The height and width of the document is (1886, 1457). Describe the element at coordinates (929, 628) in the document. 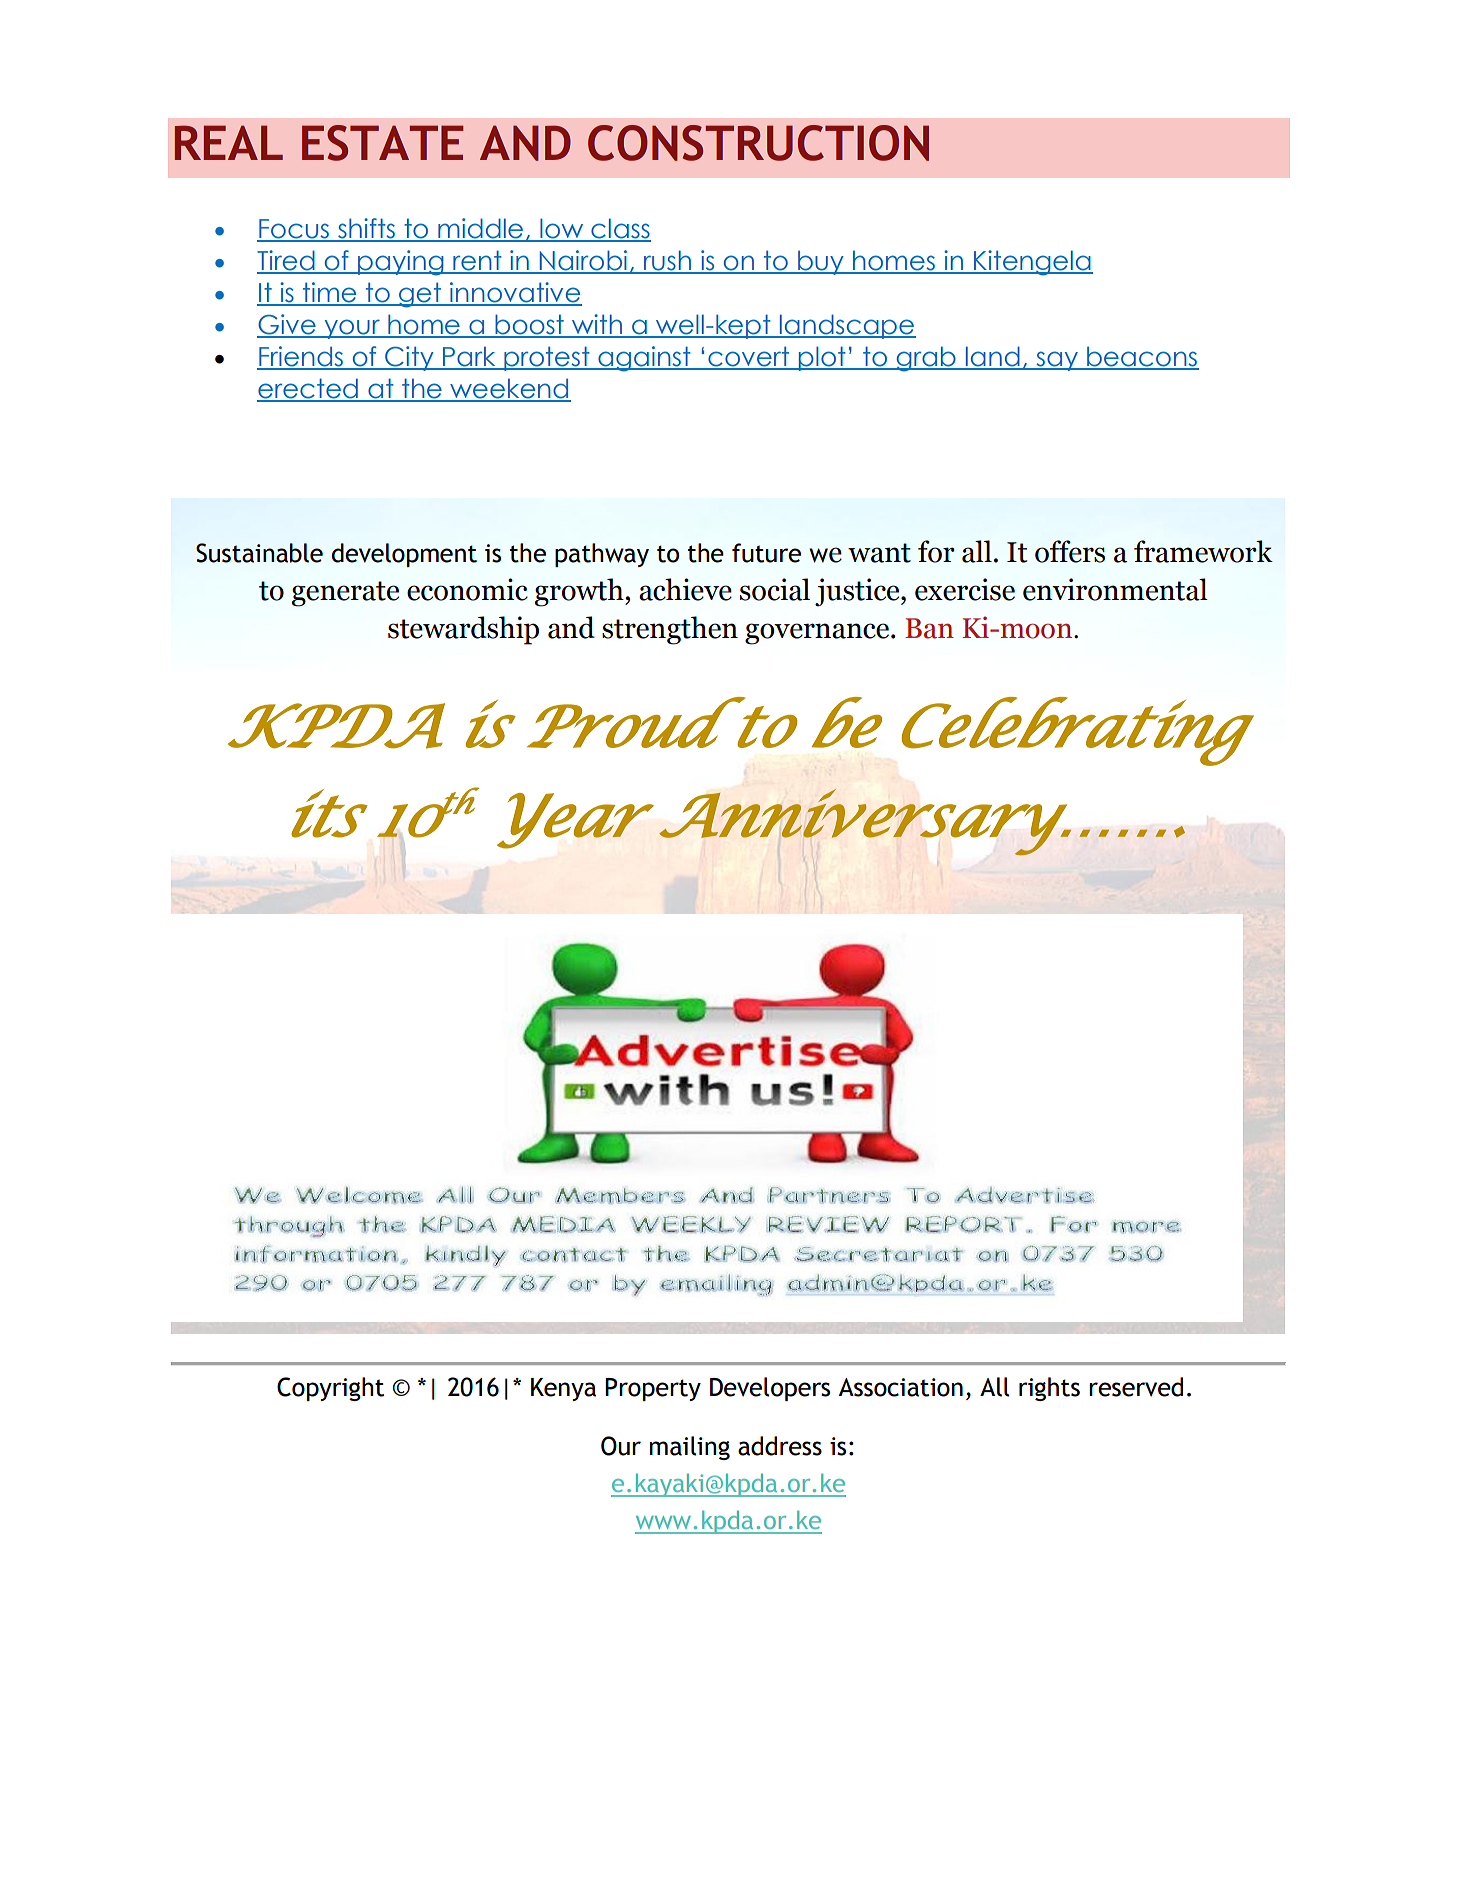

I see `Ban` at that location.
